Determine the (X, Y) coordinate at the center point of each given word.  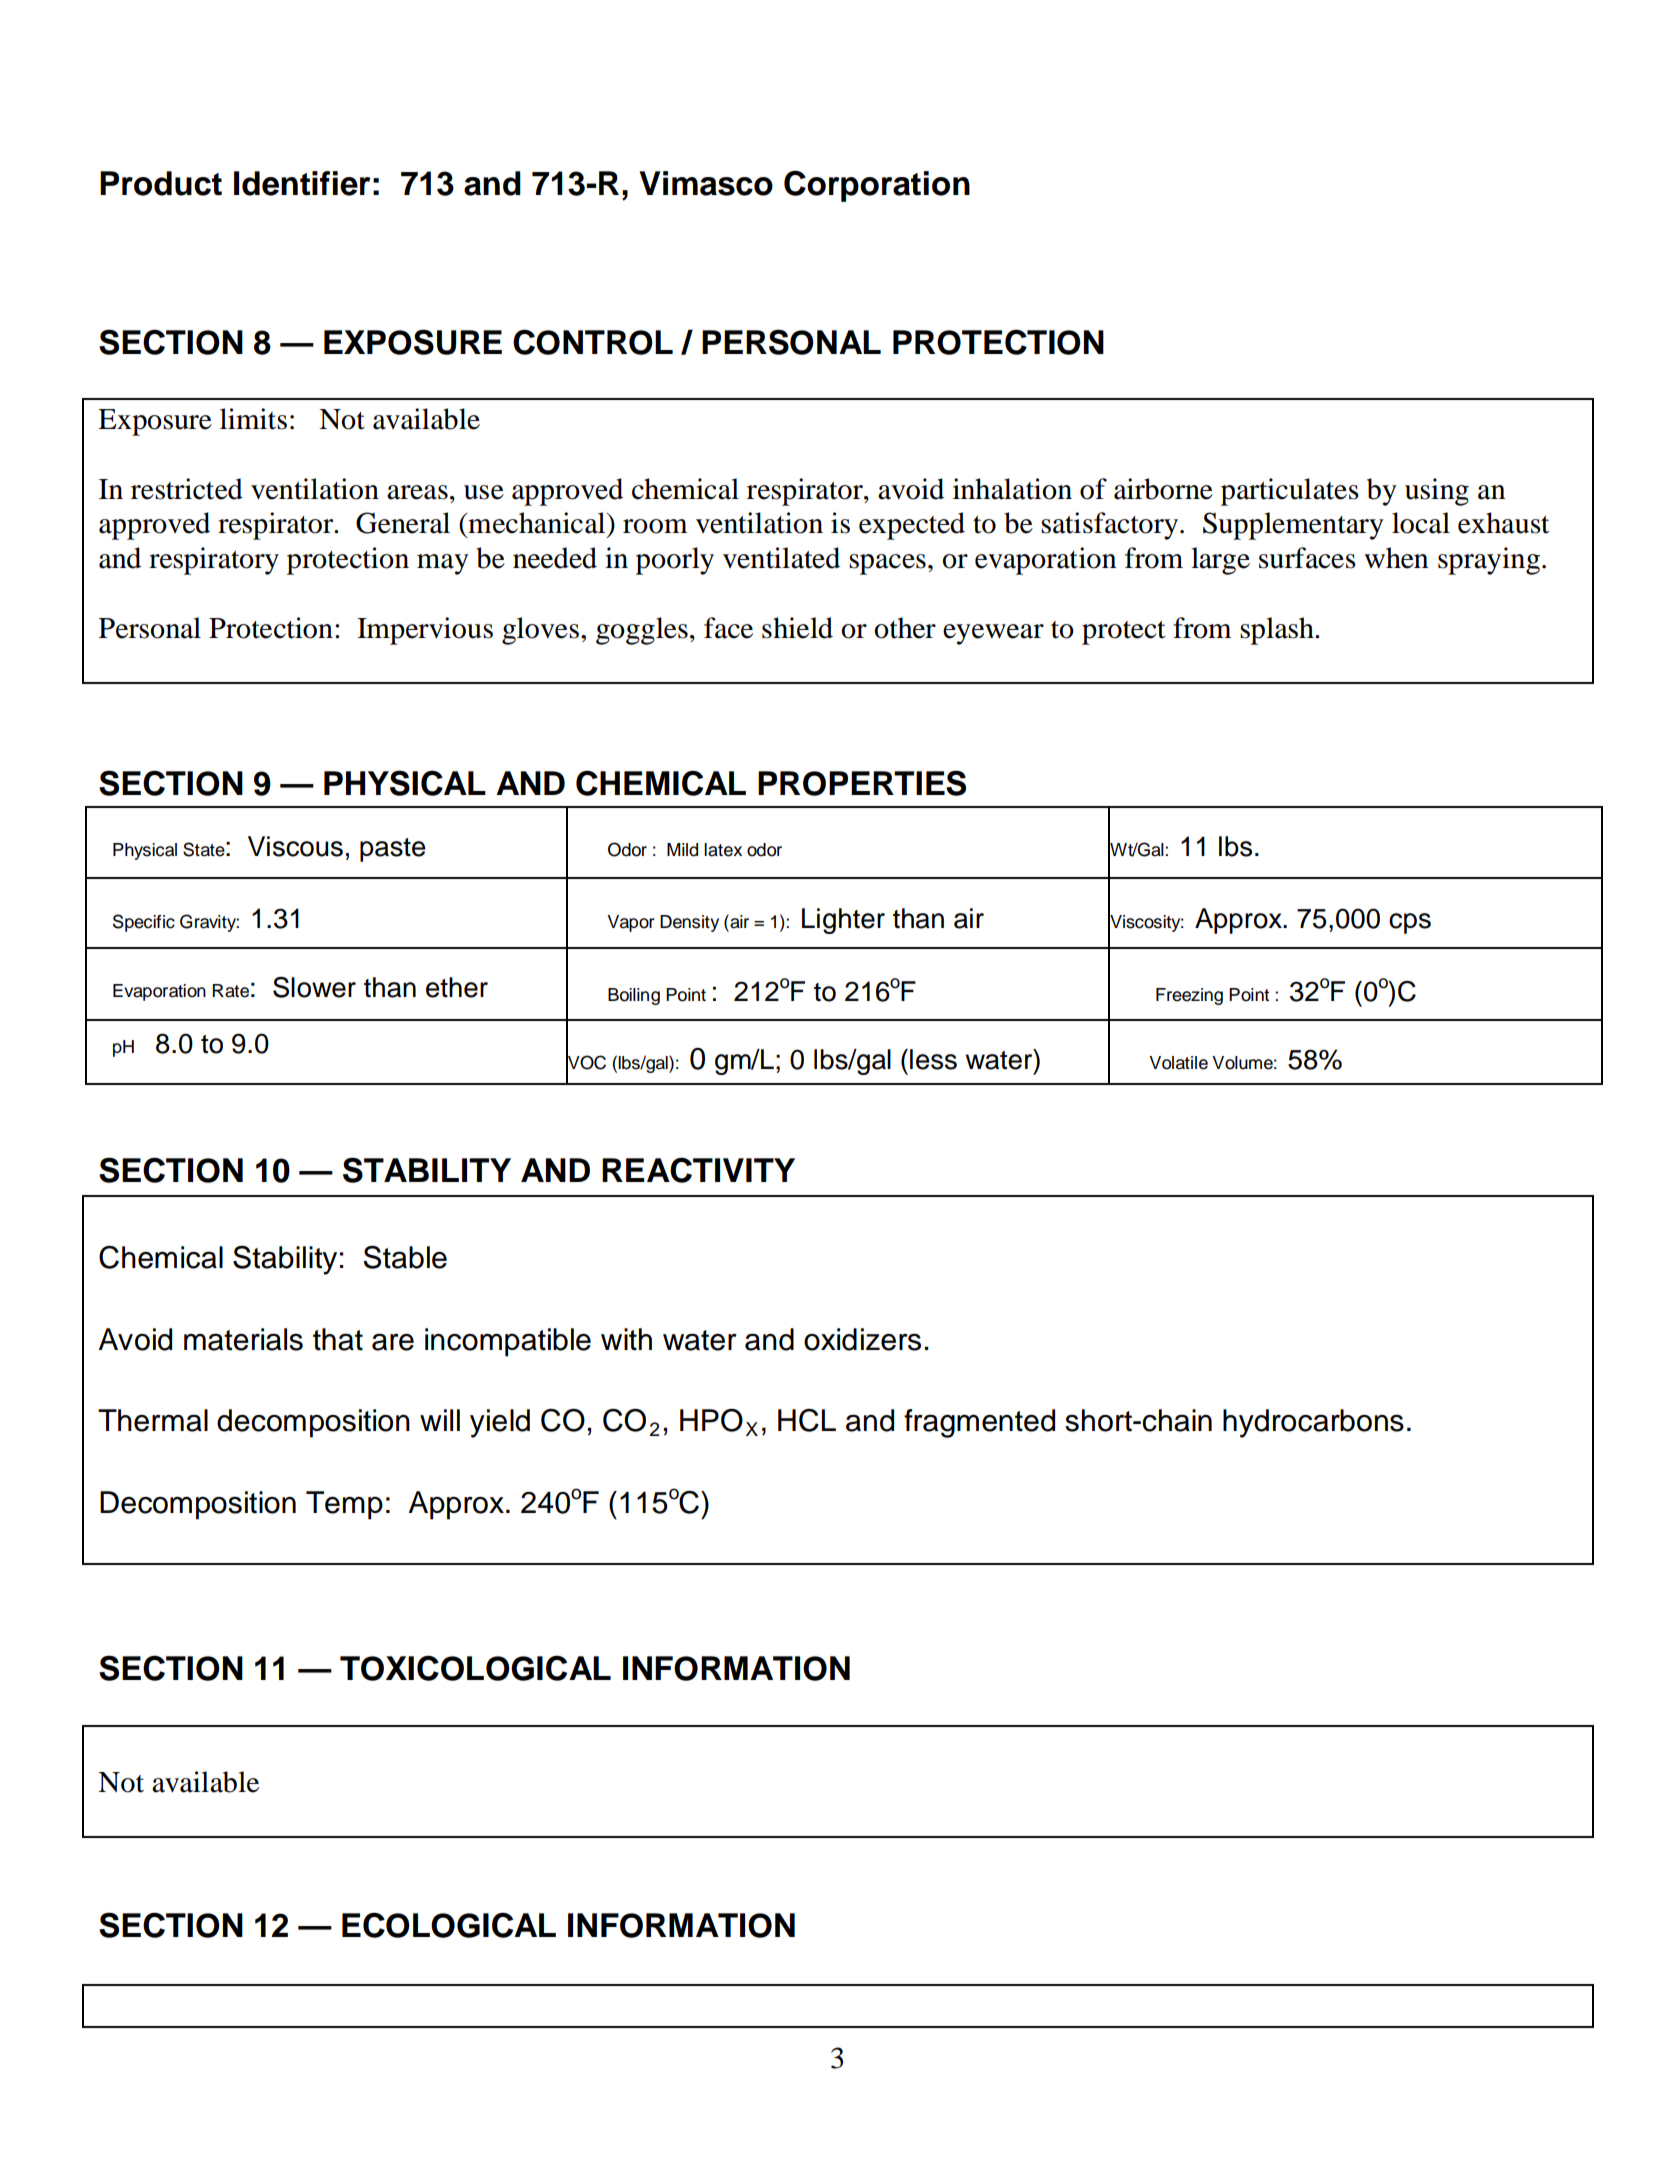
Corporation (877, 186)
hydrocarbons (1313, 1423)
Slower (314, 987)
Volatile (1178, 1063)
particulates (1290, 492)
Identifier (302, 183)
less (933, 1059)
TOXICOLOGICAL (475, 1668)
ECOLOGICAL (449, 1925)
